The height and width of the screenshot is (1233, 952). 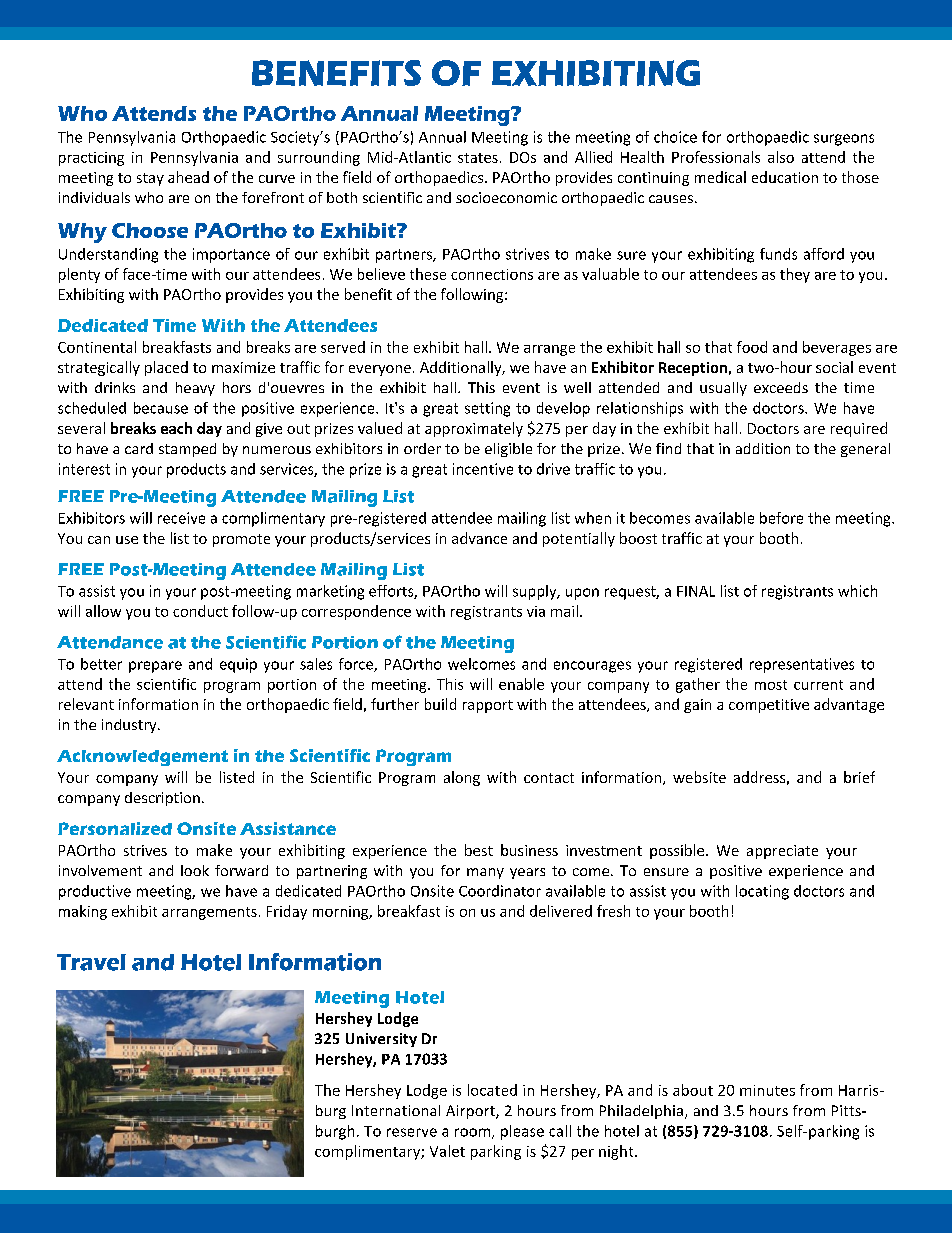 What do you see at coordinates (767, 1090) in the screenshot?
I see `minutes` at bounding box center [767, 1090].
